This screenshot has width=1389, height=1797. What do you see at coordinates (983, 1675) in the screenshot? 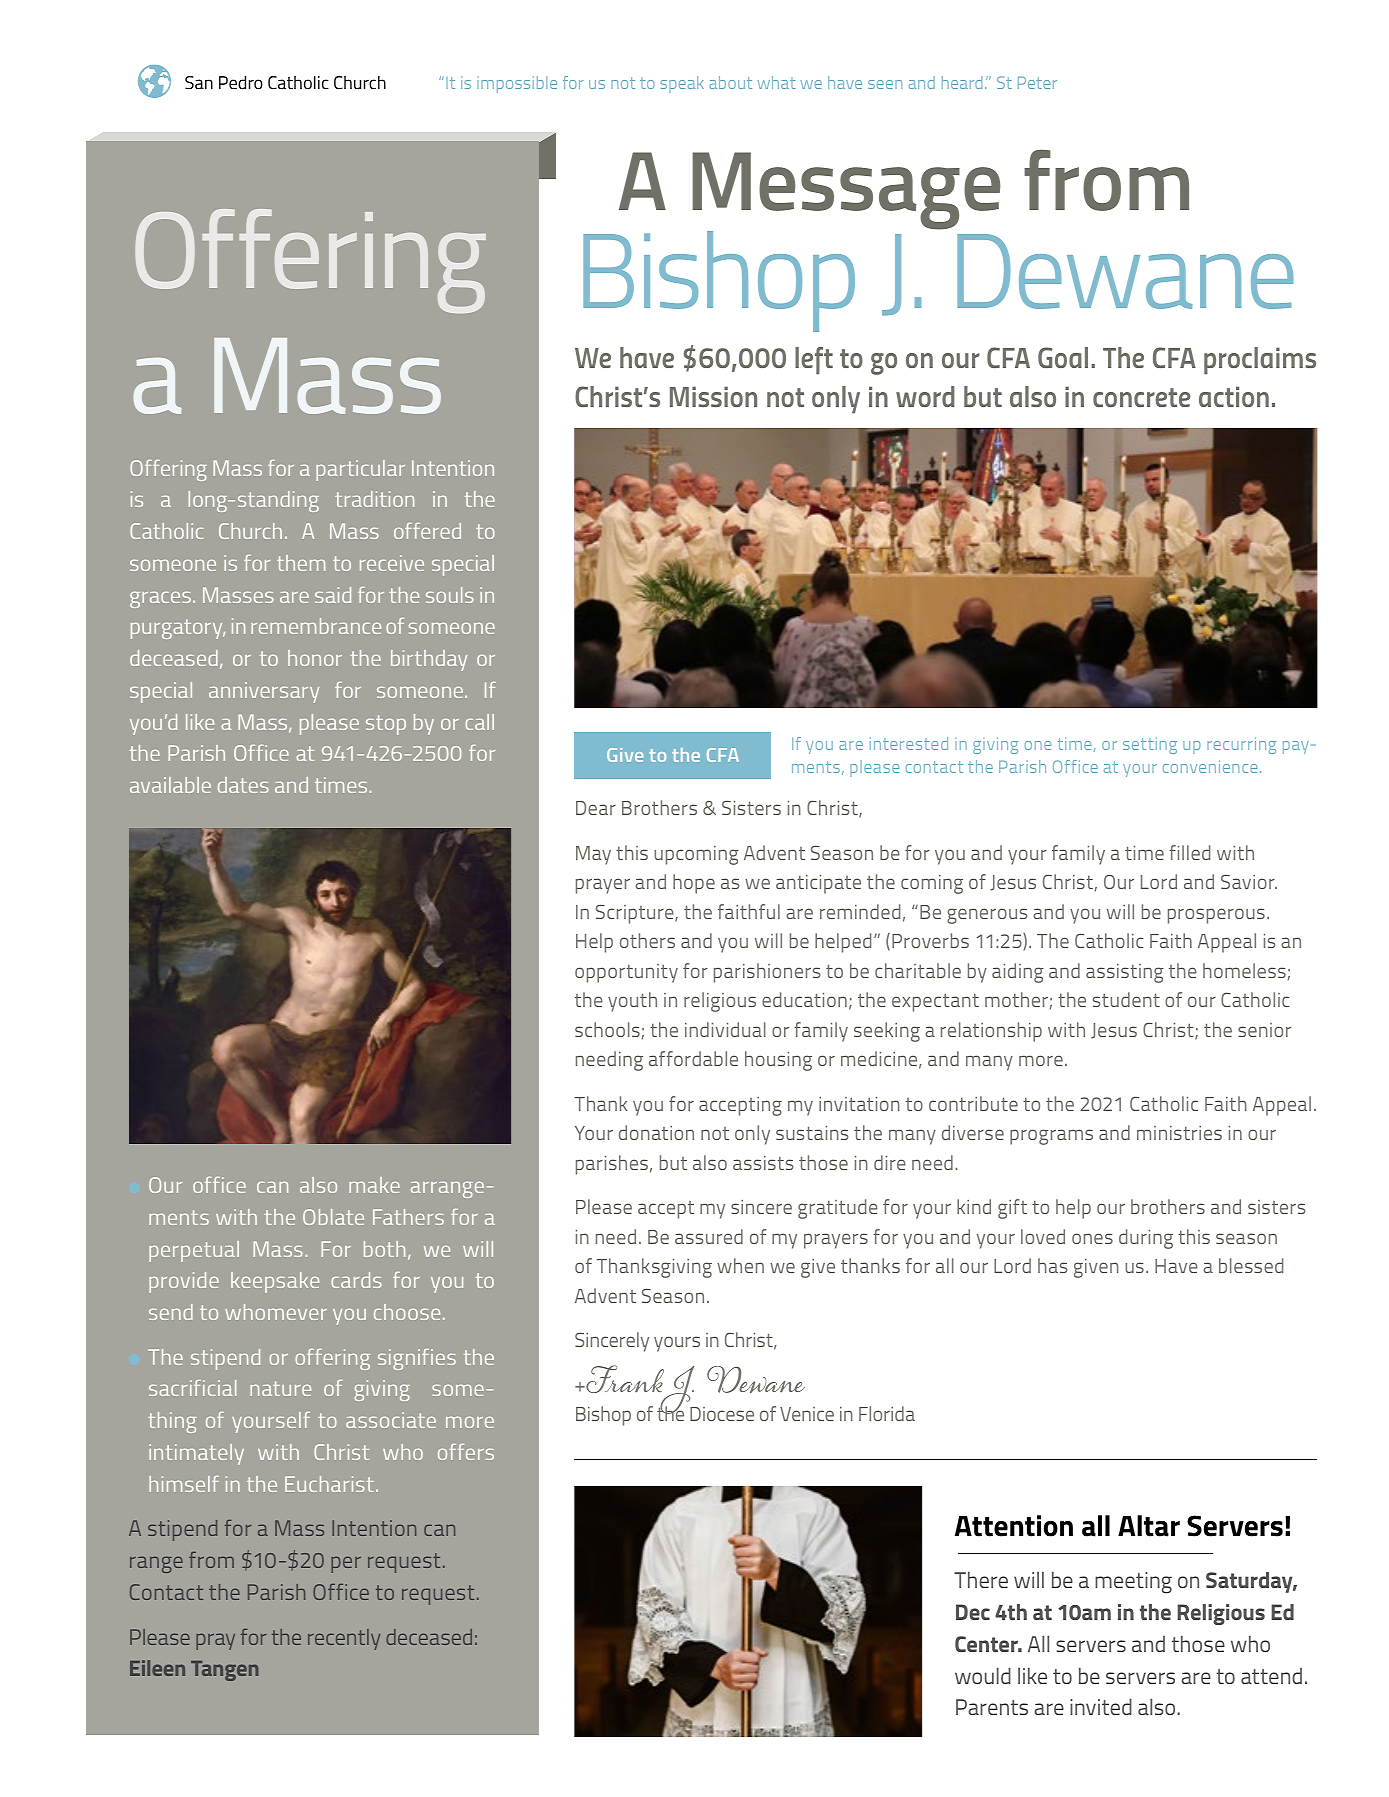
I see `would` at bounding box center [983, 1675].
